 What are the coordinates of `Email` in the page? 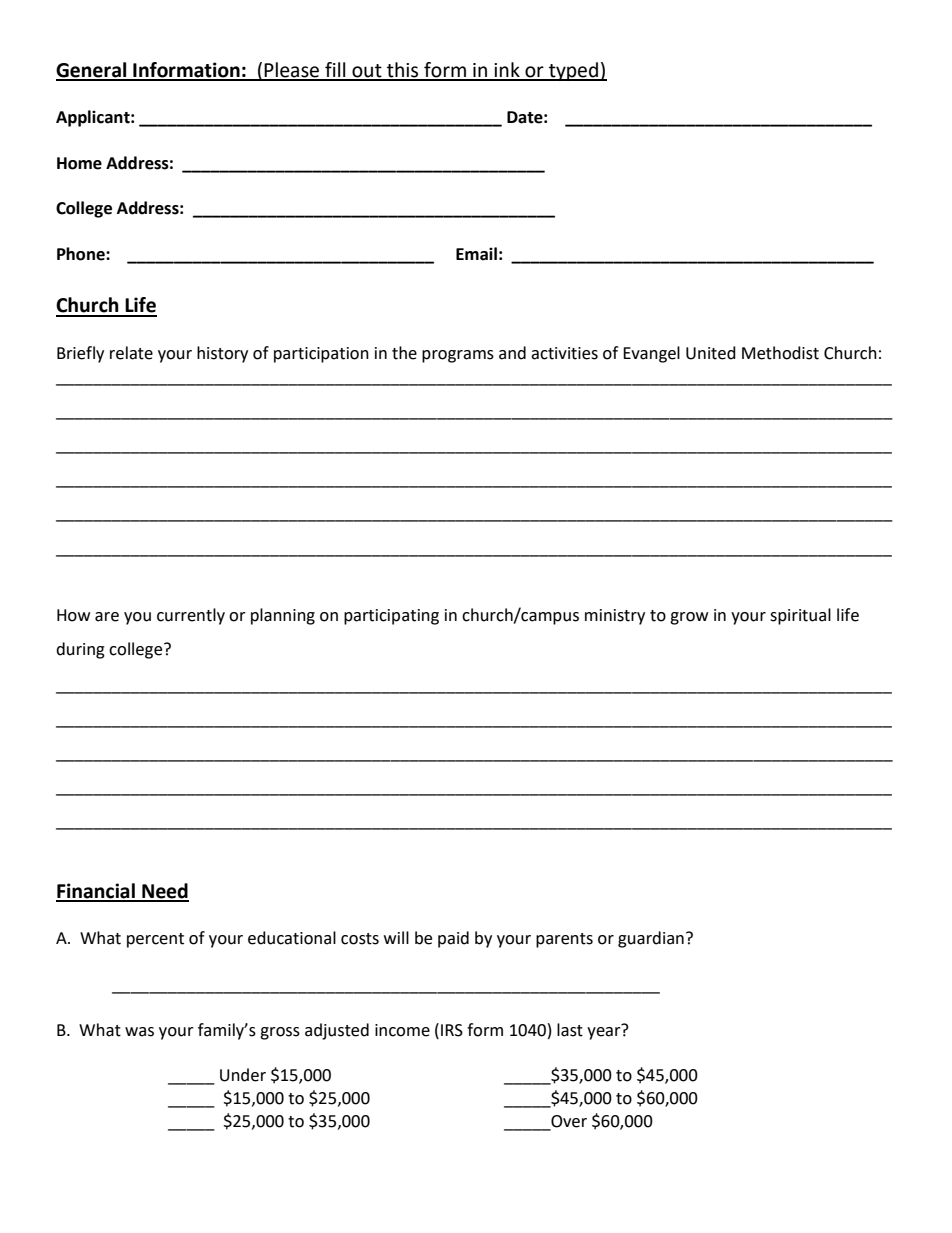 It's located at (476, 254).
